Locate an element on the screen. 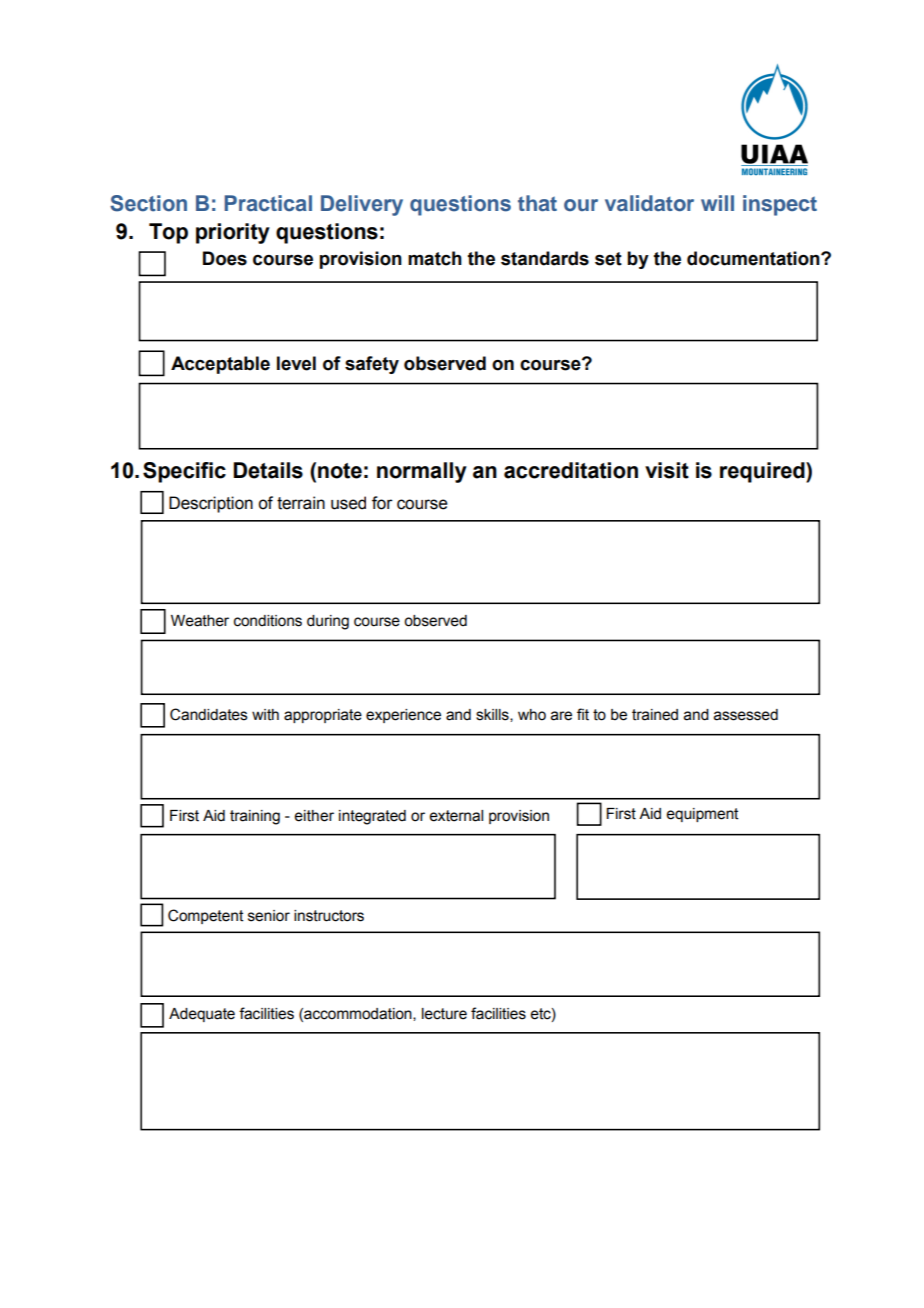  will is located at coordinates (717, 203).
